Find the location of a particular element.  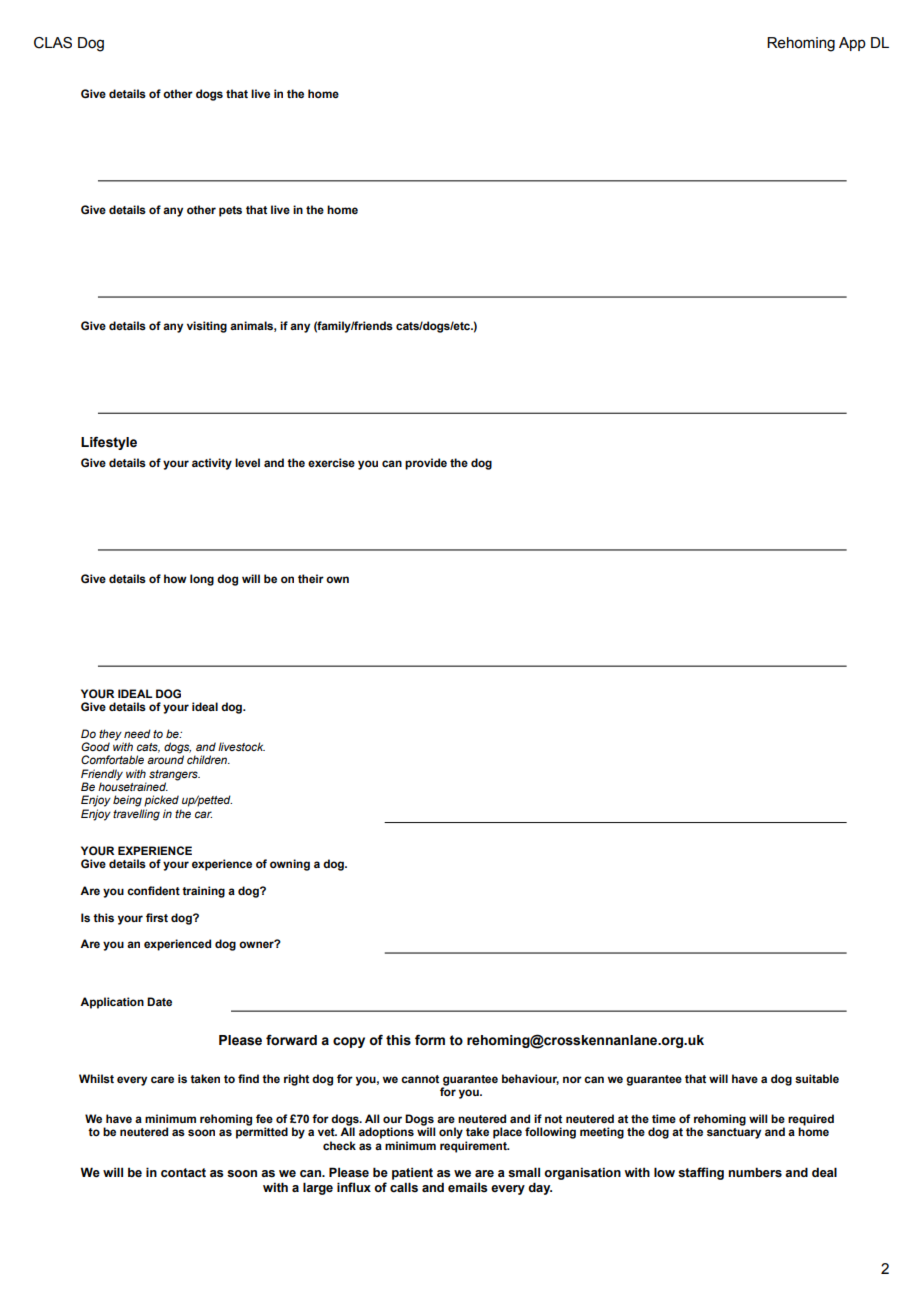

their is located at coordinates (311, 578).
